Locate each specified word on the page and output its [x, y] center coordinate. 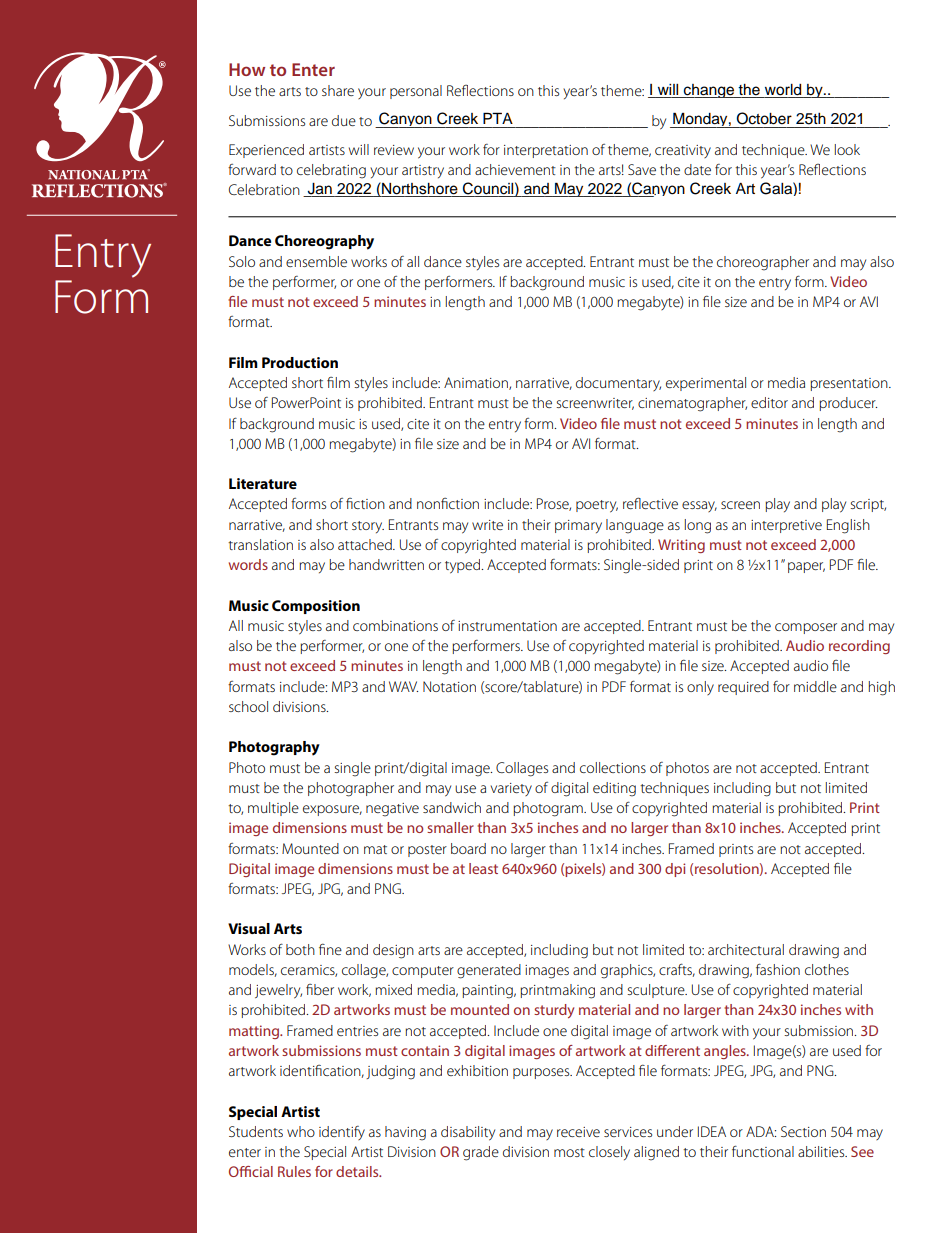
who [301, 1131]
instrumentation [507, 626]
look [847, 149]
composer [806, 628]
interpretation [546, 151]
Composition [316, 607]
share [338, 90]
